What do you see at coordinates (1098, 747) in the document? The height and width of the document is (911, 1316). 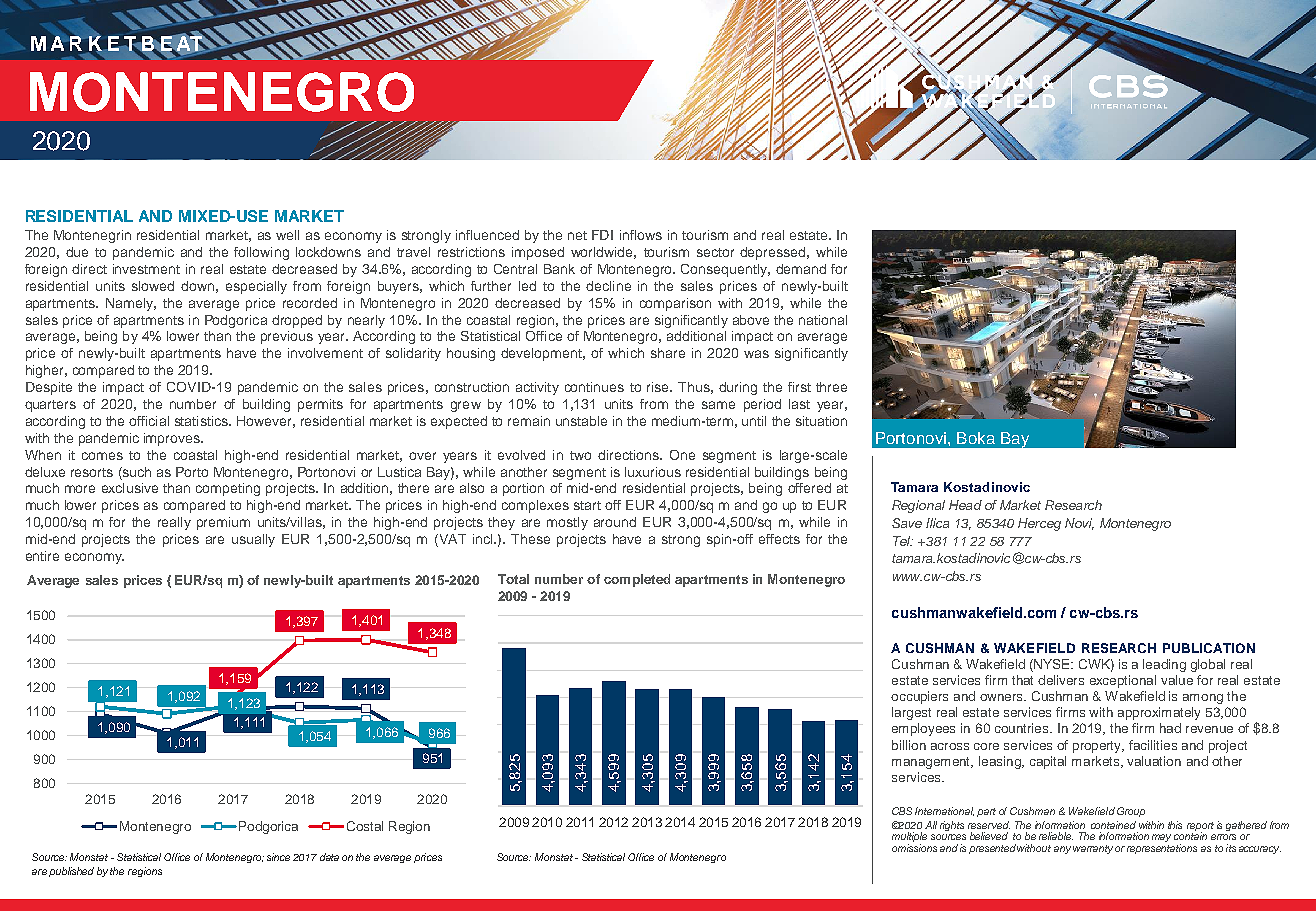 I see `property` at bounding box center [1098, 747].
